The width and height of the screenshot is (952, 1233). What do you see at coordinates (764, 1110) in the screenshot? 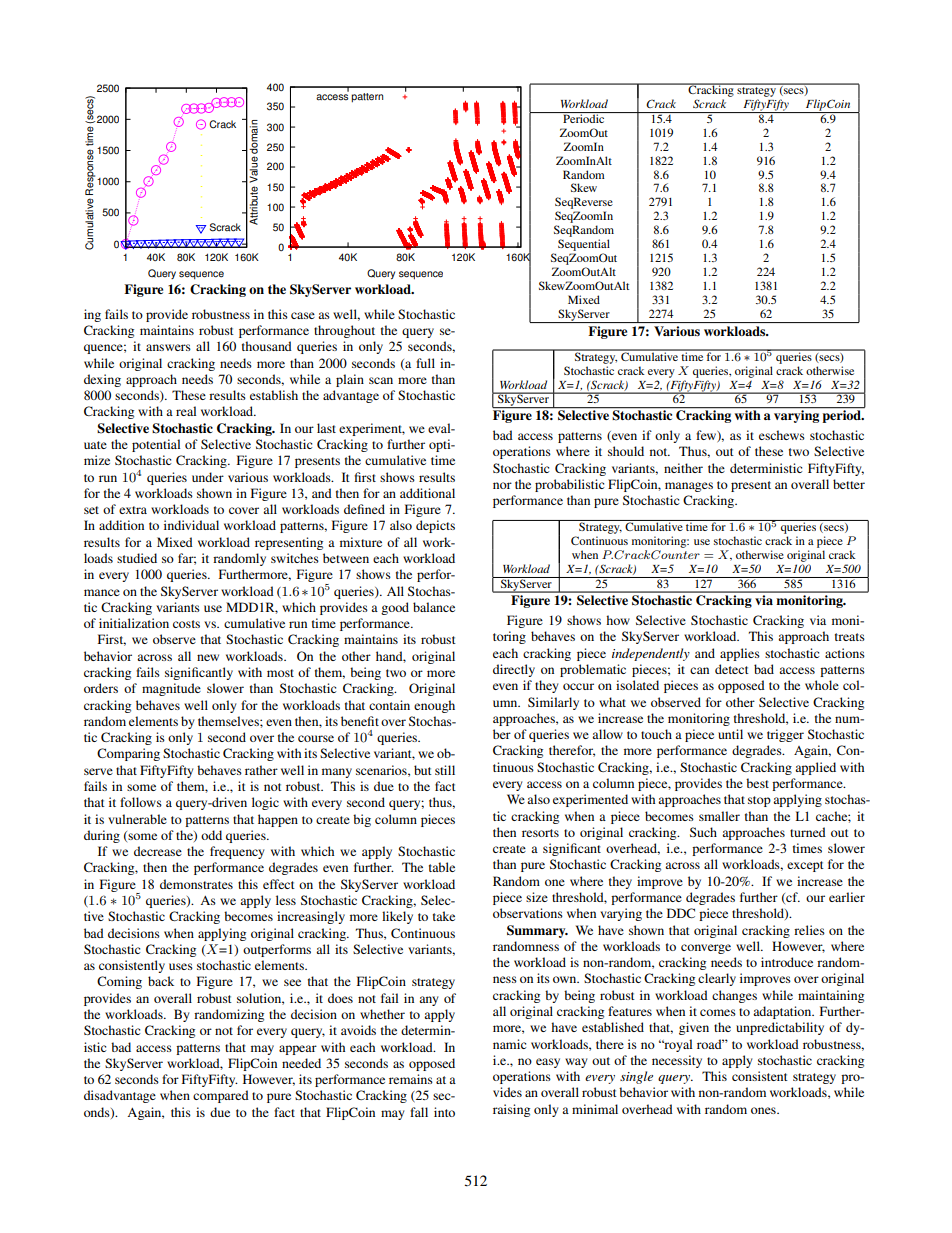
I see `ones` at bounding box center [764, 1110].
